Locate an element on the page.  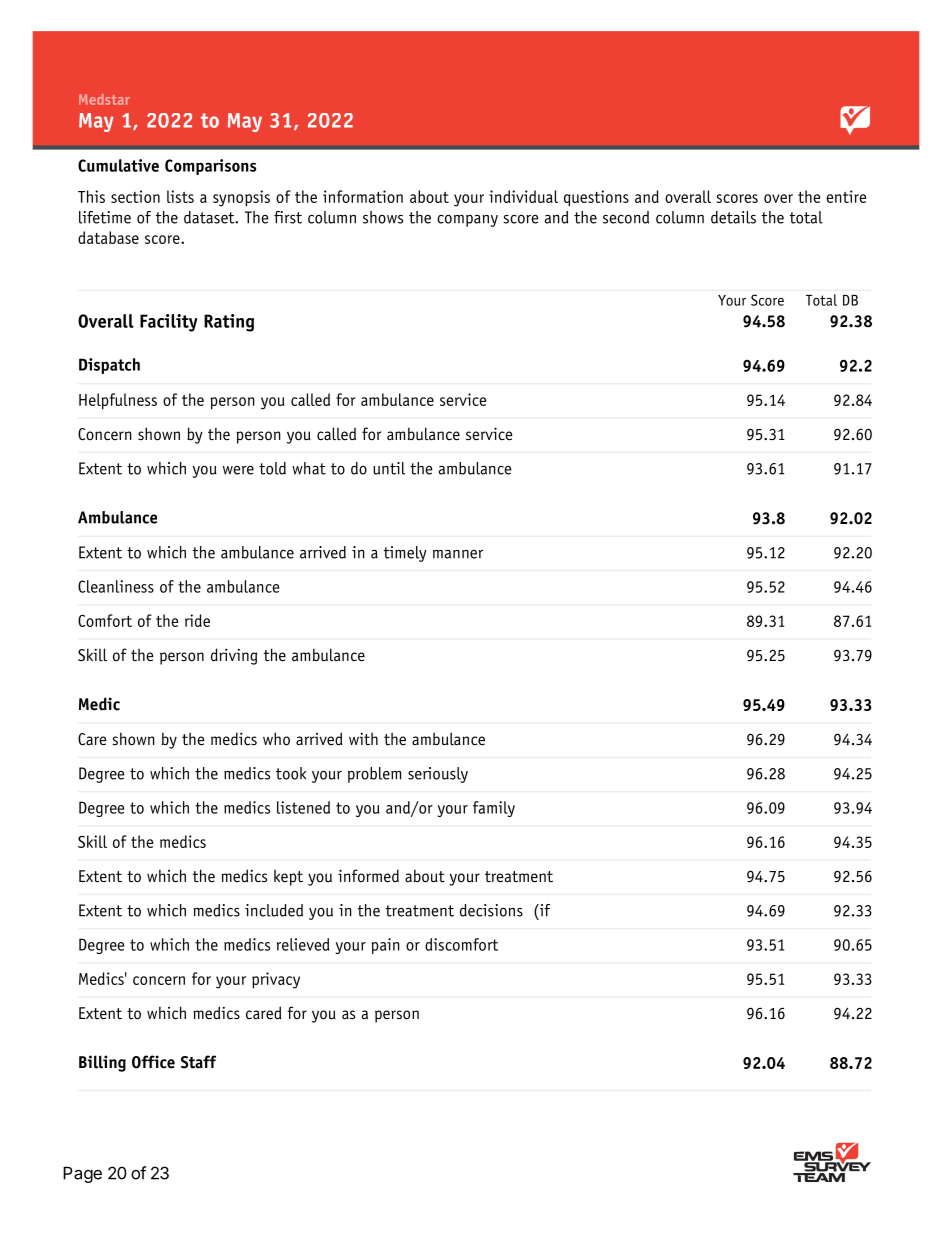
company is located at coordinates (467, 221).
